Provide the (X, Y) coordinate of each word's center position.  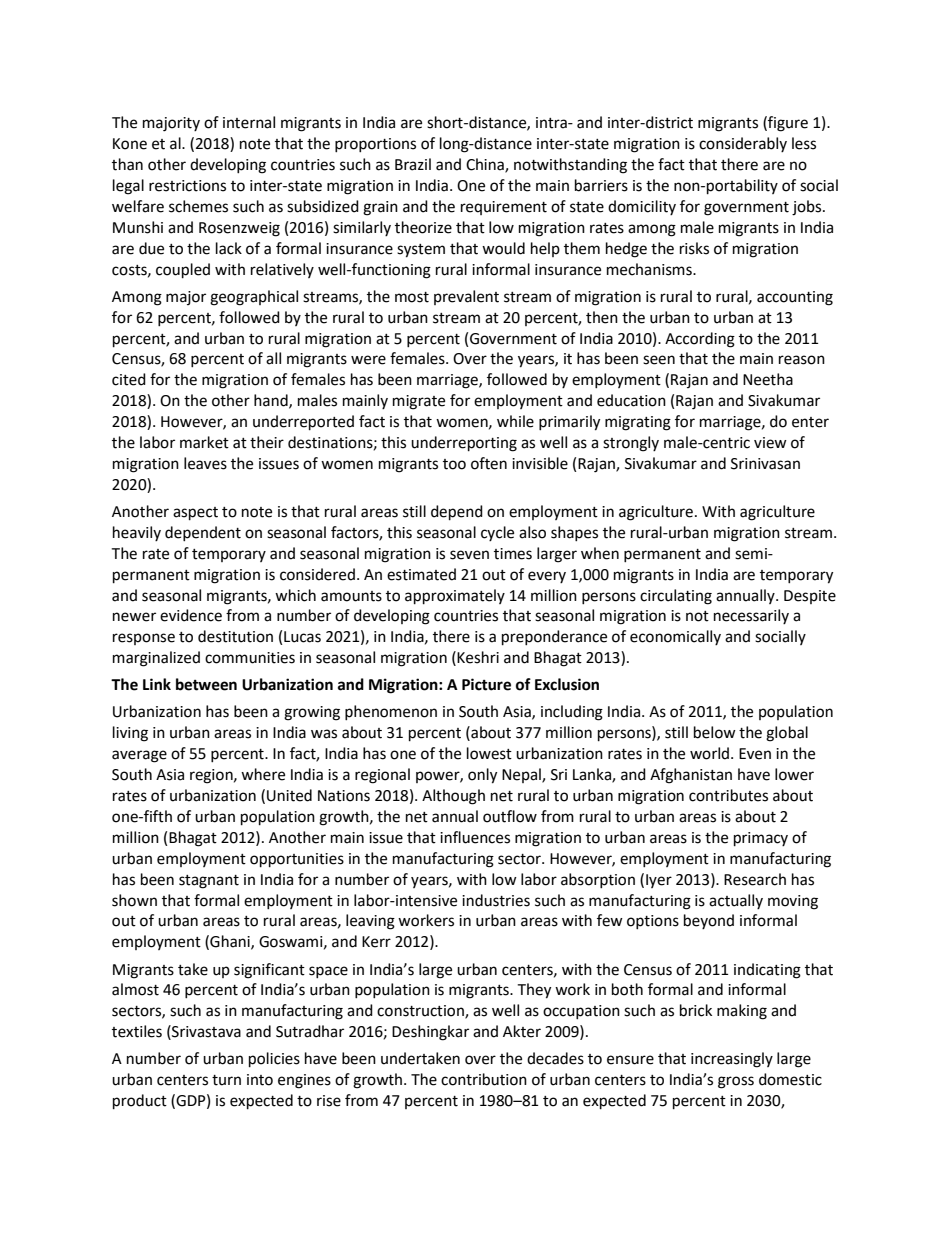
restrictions (187, 186)
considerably (743, 144)
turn (226, 1080)
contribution (484, 1079)
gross (736, 1082)
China (486, 165)
